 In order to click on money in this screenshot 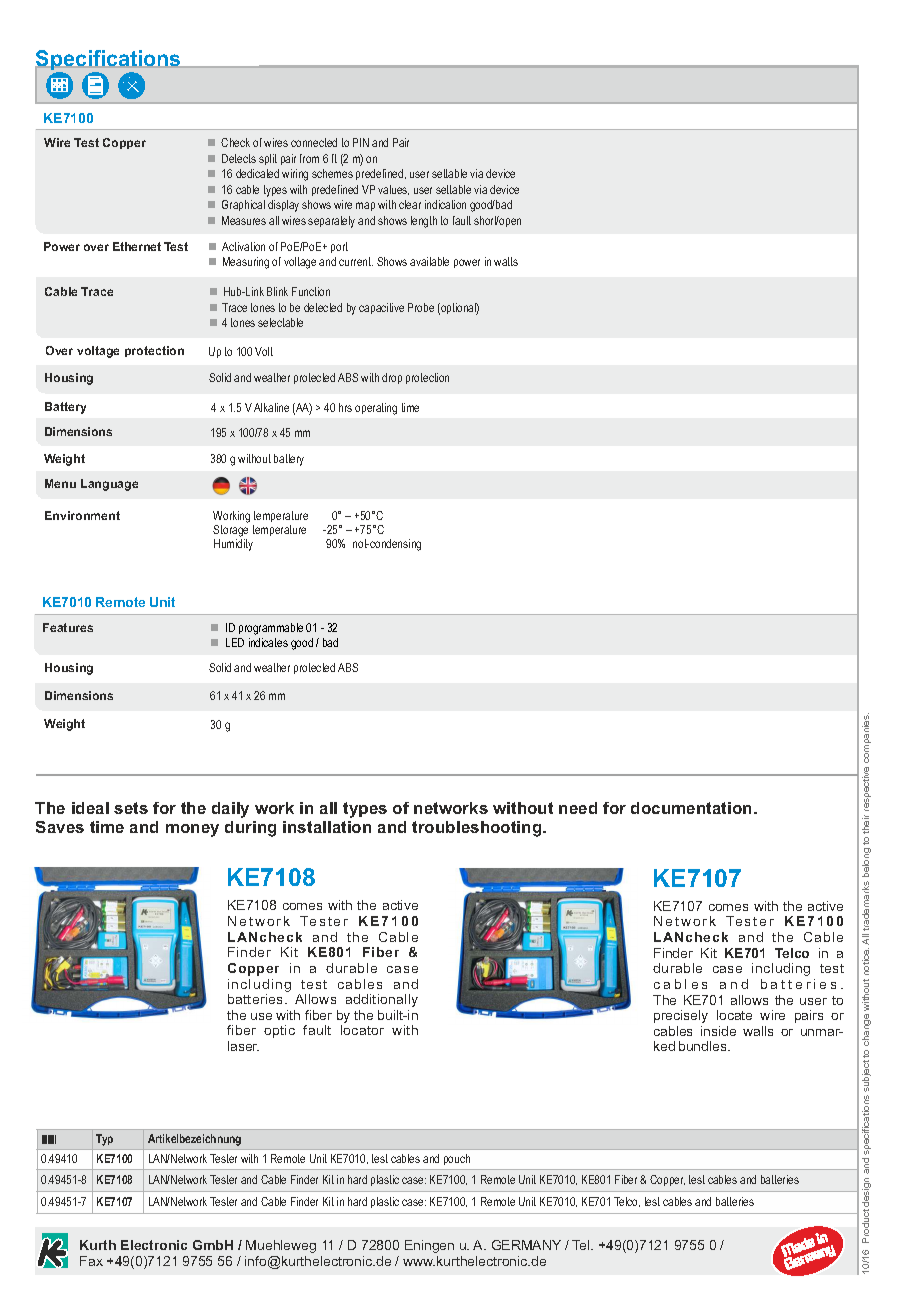, I will do `click(192, 830)`.
